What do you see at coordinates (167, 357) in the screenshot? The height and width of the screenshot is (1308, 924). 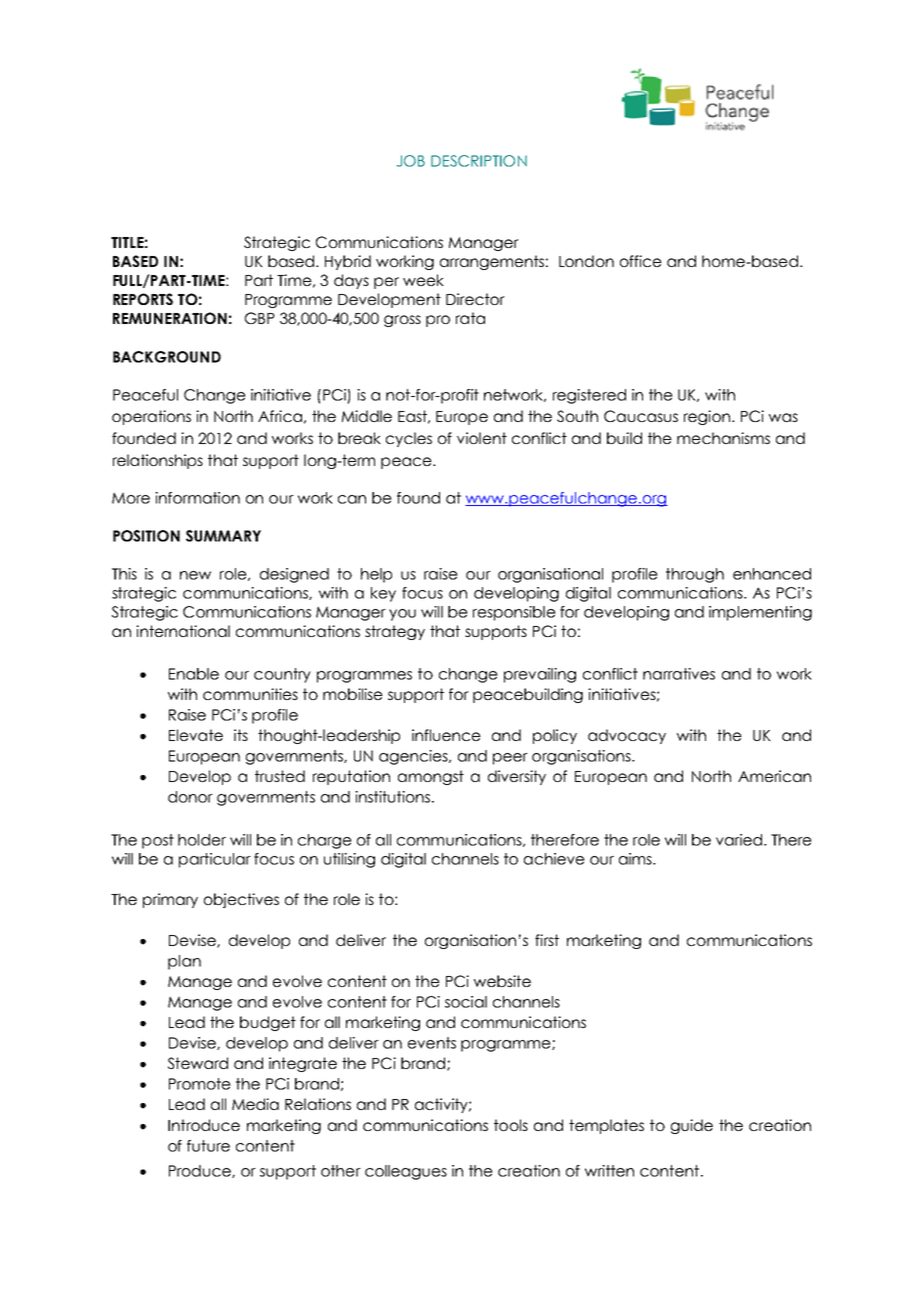 I see `BACKGROUND` at bounding box center [167, 357].
